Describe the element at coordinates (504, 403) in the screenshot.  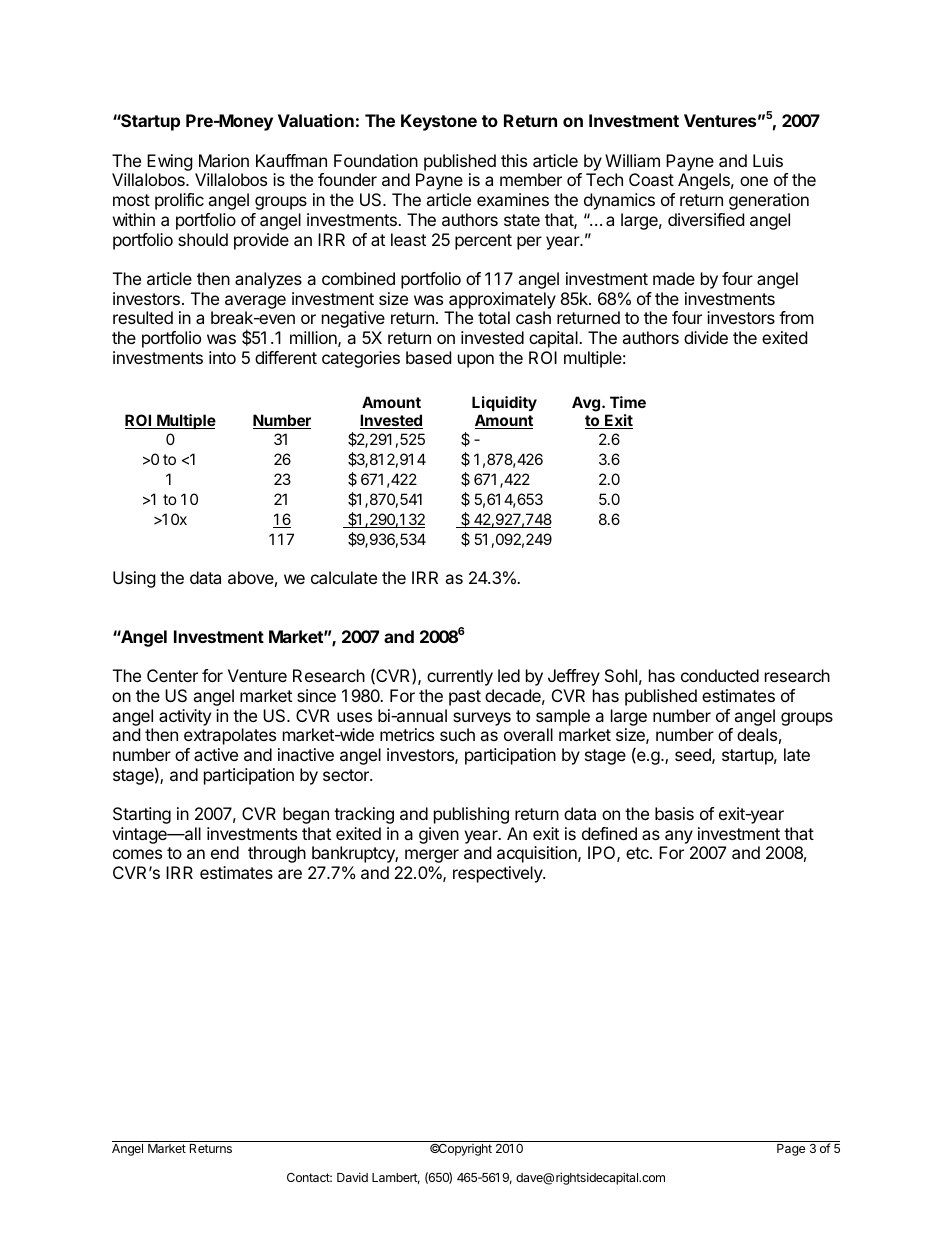
I see `Liquidity` at that location.
